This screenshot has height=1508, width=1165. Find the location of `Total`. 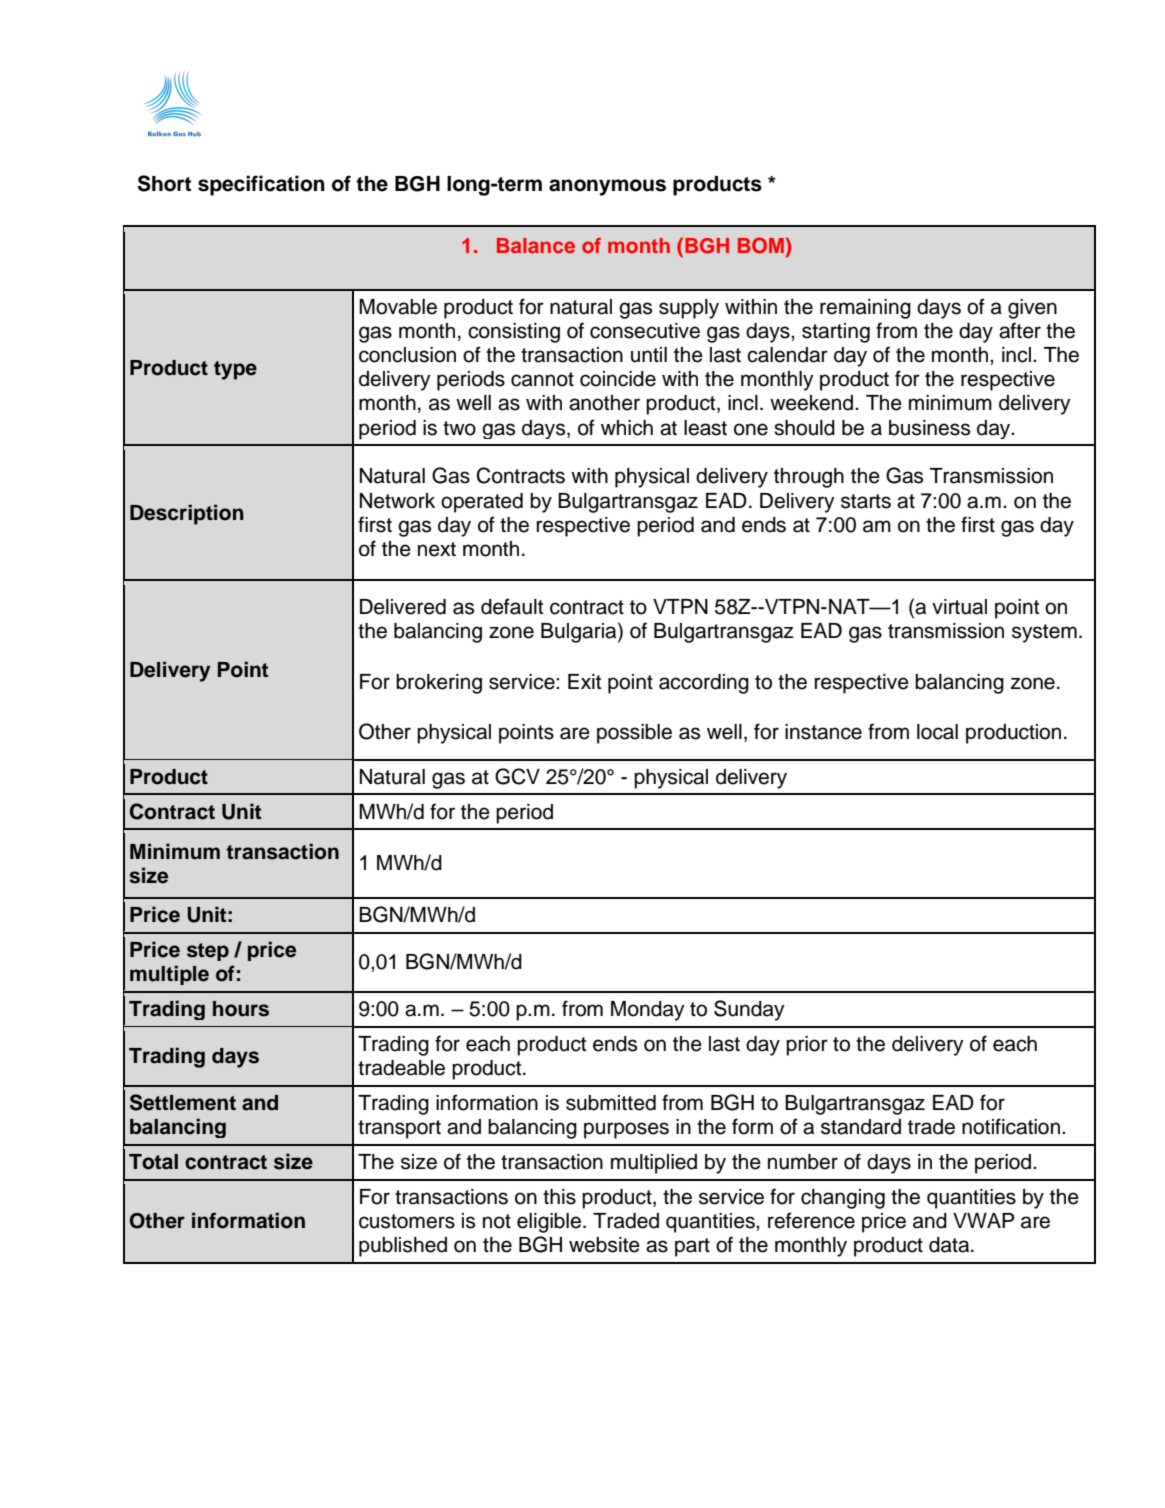

Total is located at coordinates (153, 1162).
